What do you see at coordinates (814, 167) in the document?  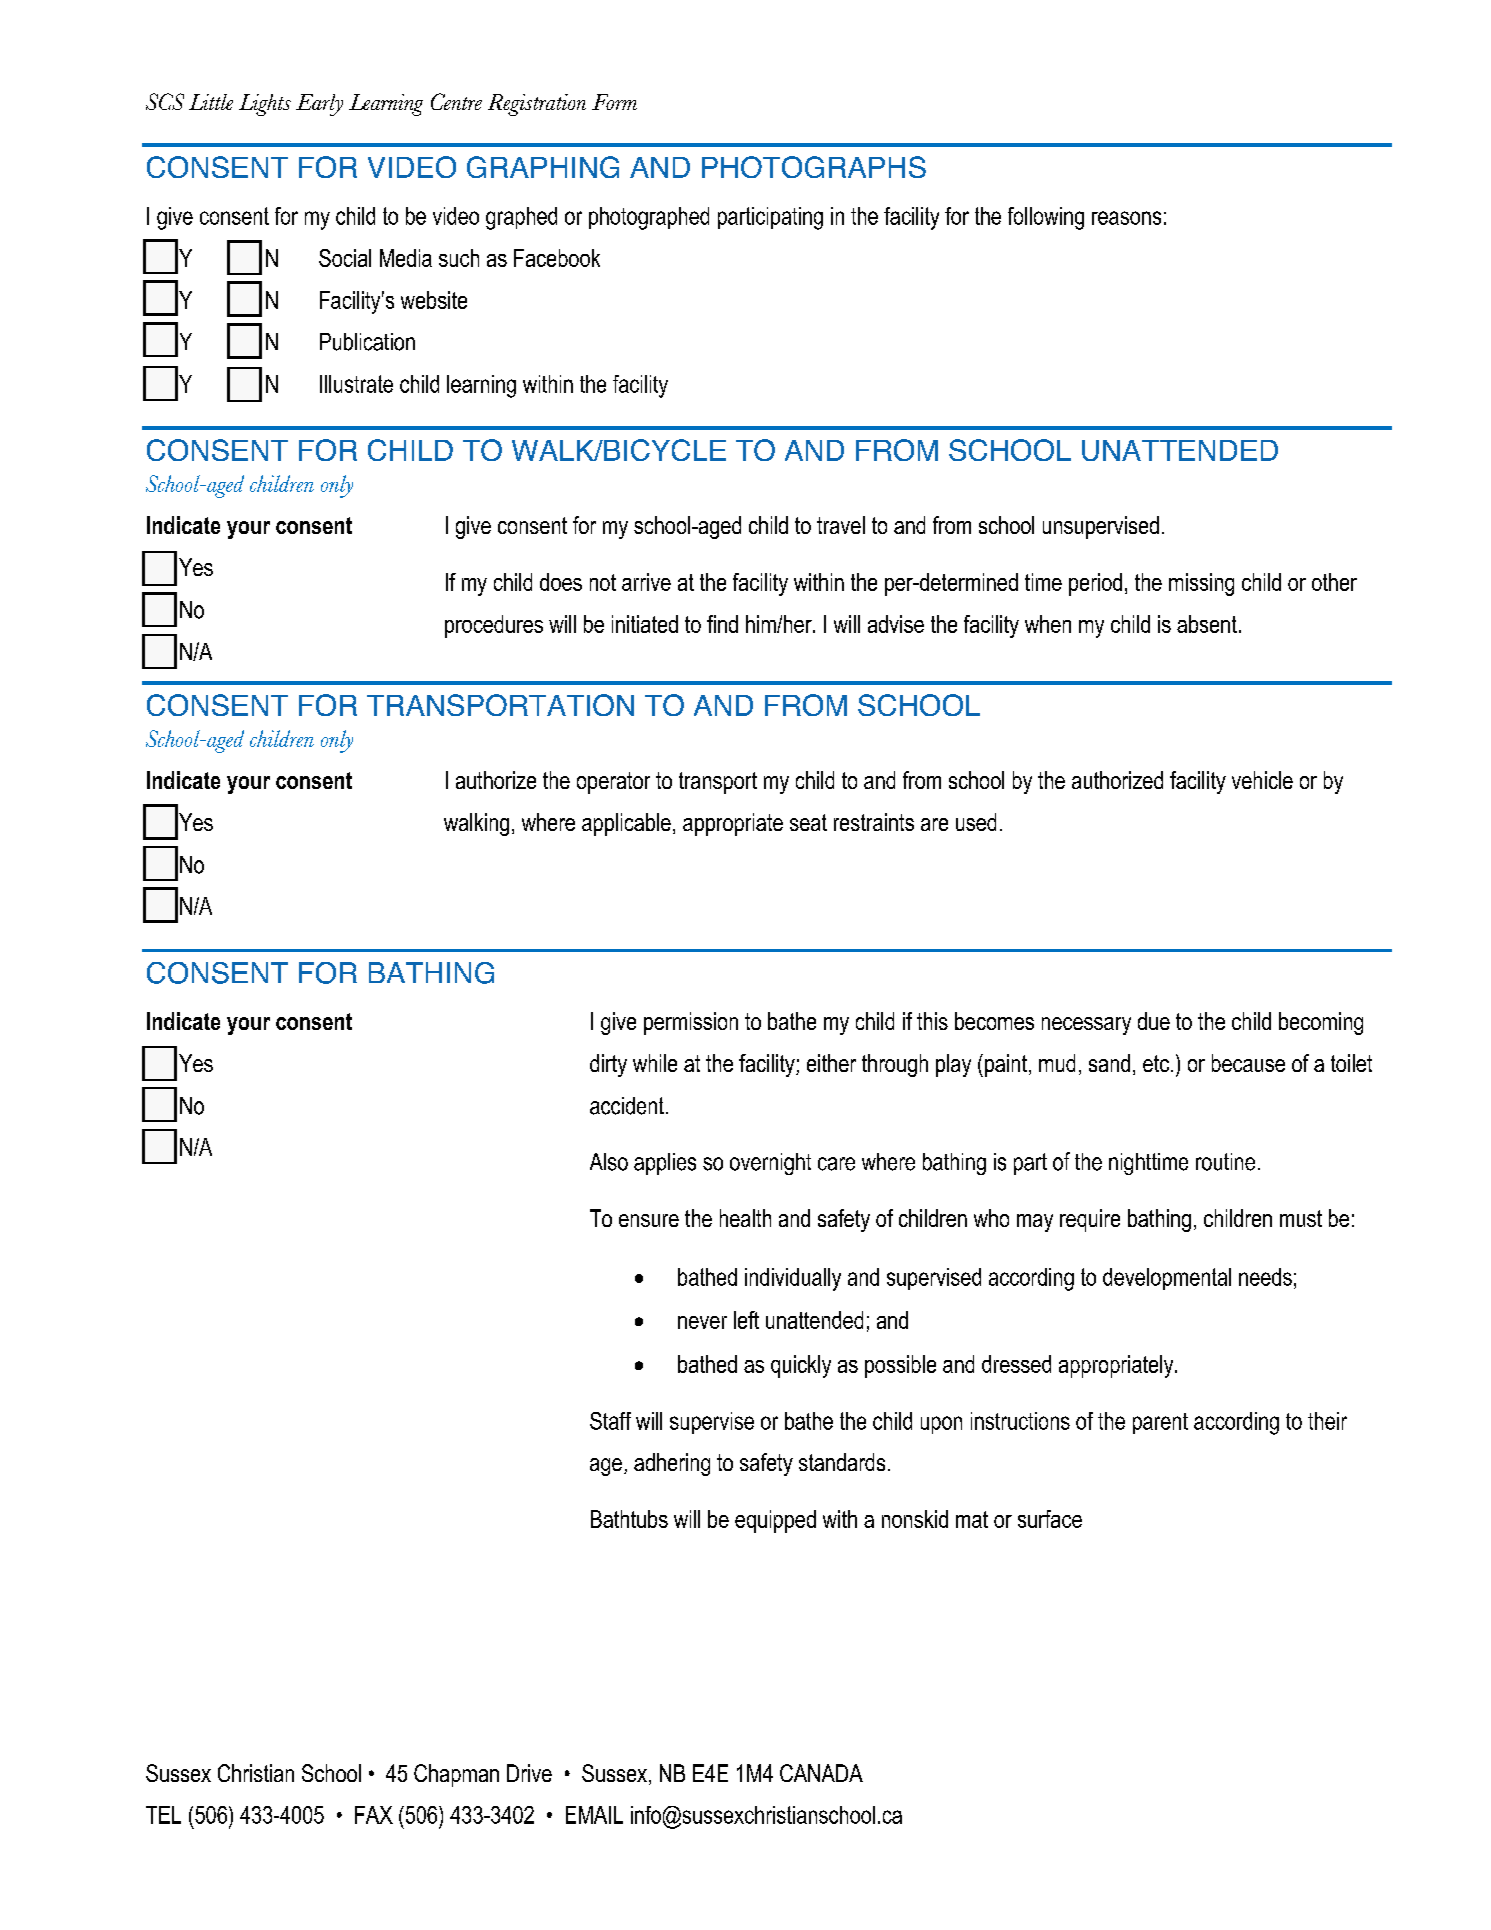 I see `PHOTOGRAPHS` at bounding box center [814, 167].
